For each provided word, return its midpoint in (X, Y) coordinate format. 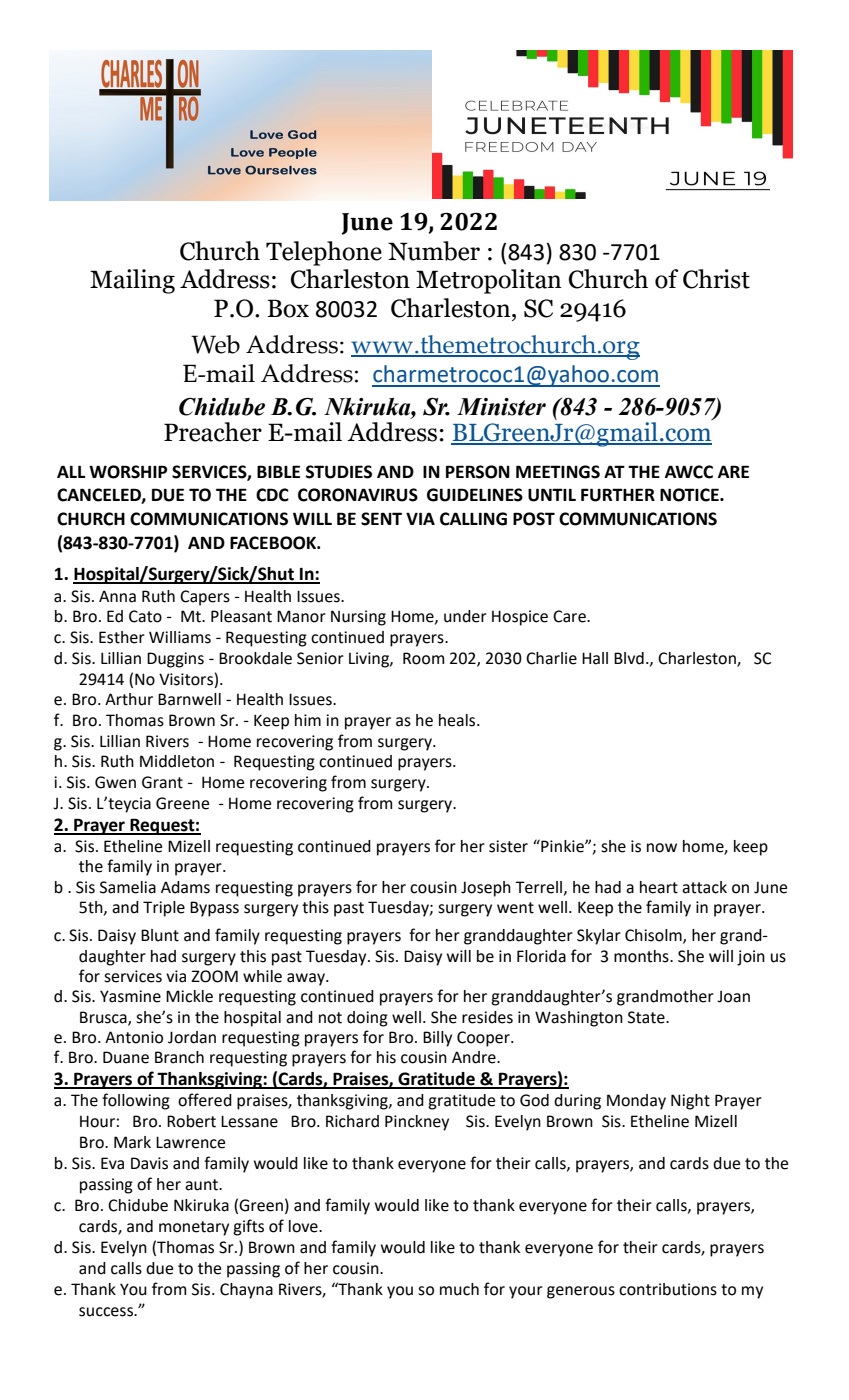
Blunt (160, 935)
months (642, 956)
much (459, 1289)
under (465, 616)
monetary (194, 1228)
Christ (716, 279)
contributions (668, 1289)
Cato (145, 616)
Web (215, 344)
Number (434, 251)
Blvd (629, 658)
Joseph (486, 889)
